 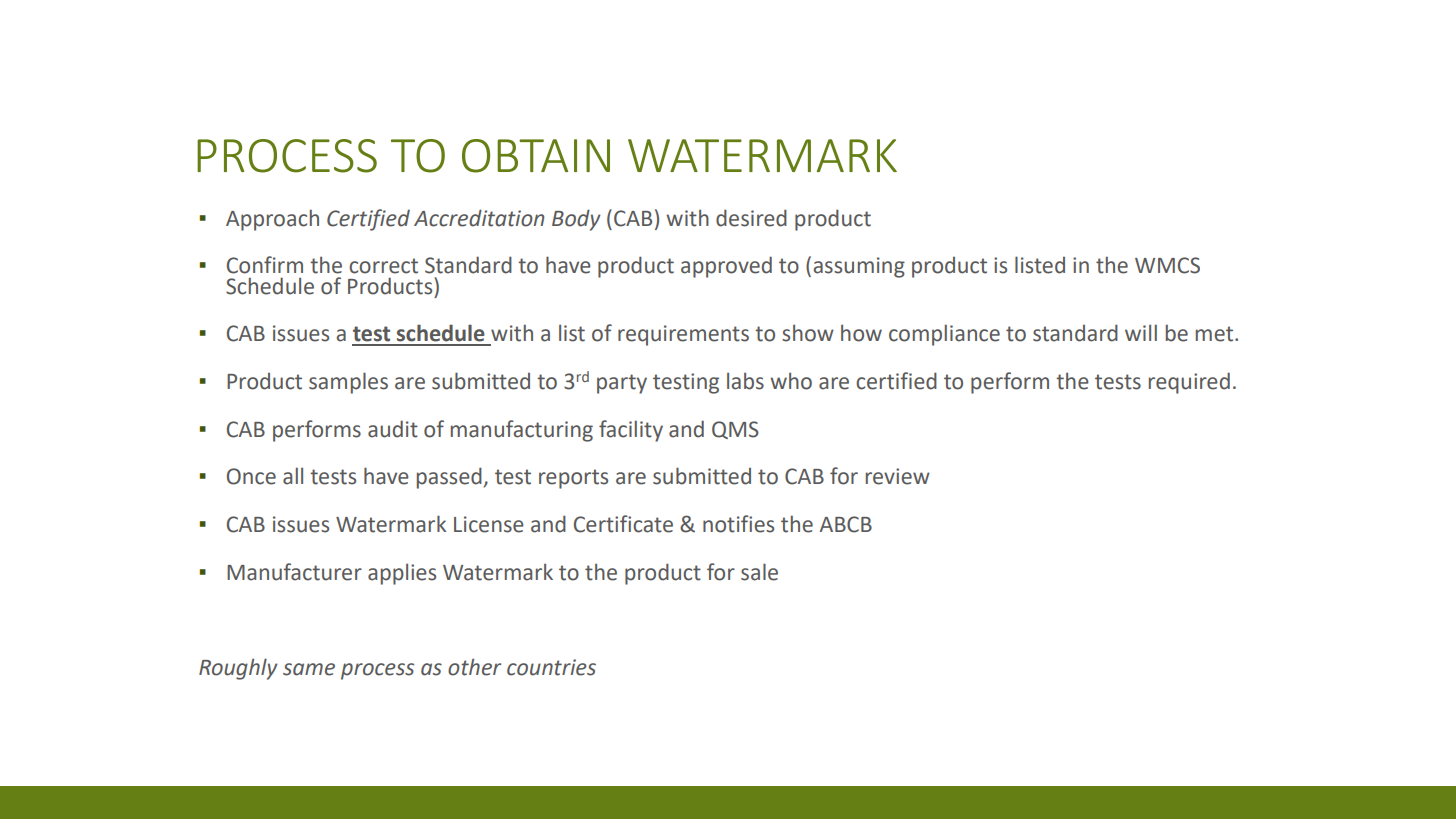 What do you see at coordinates (859, 267) in the image?
I see `assuming` at bounding box center [859, 267].
